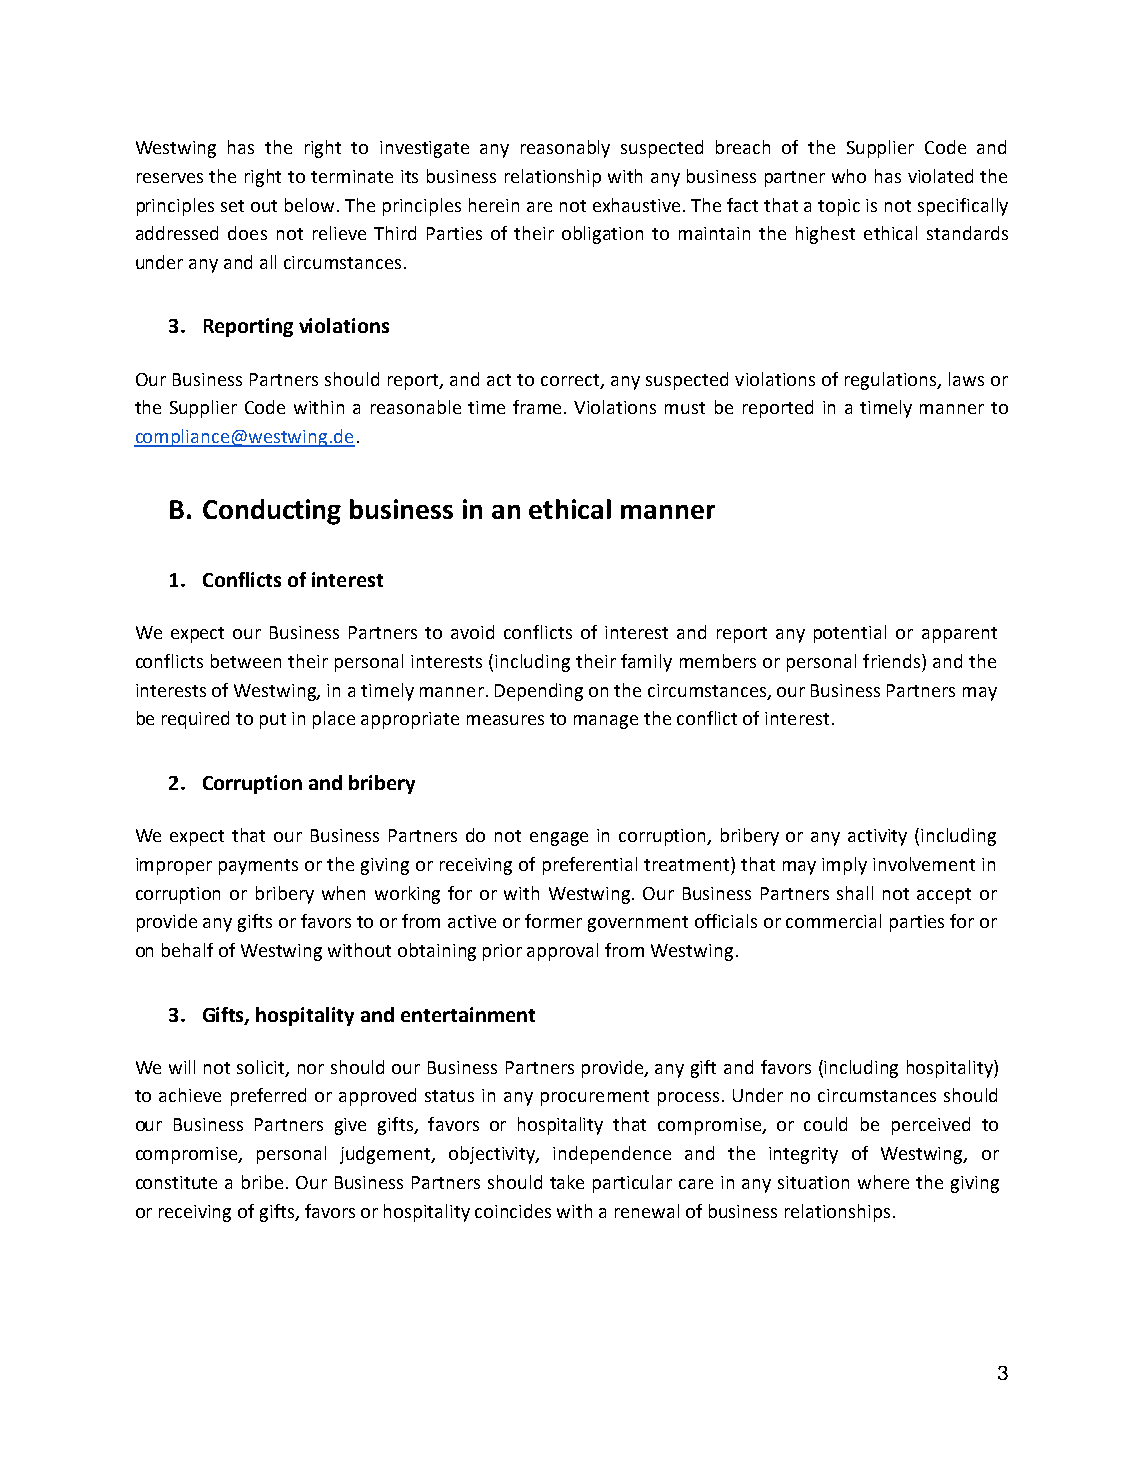  I want to click on constitute, so click(176, 1182).
